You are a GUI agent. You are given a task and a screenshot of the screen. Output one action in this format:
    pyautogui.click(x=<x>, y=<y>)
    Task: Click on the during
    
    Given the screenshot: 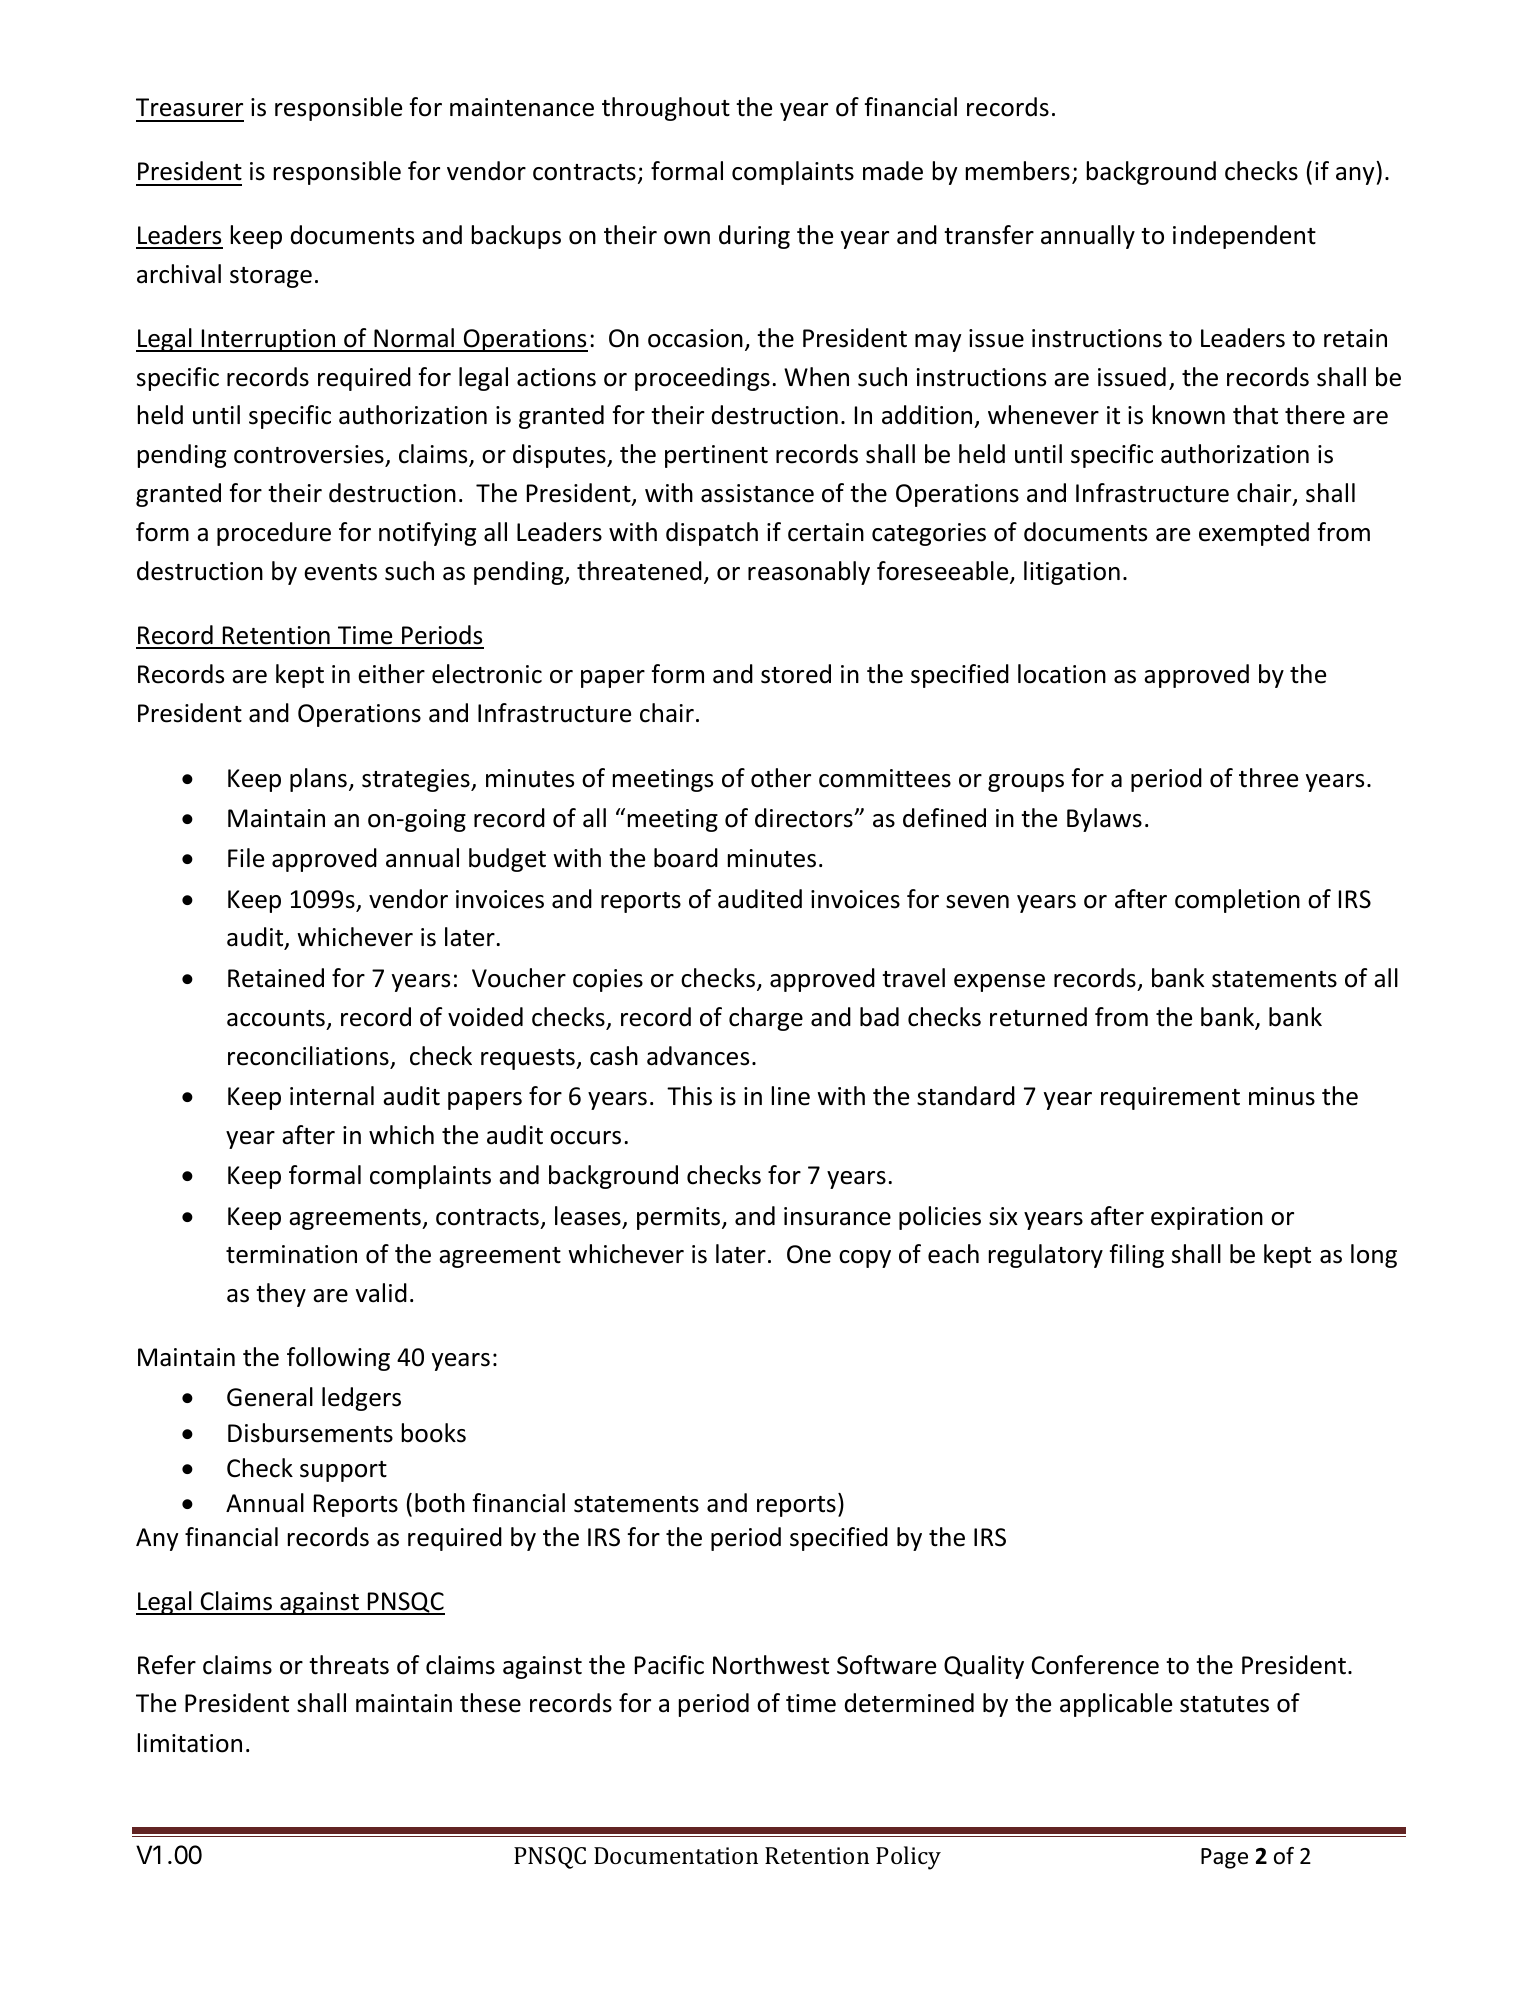 What is the action you would take?
    pyautogui.click(x=754, y=237)
